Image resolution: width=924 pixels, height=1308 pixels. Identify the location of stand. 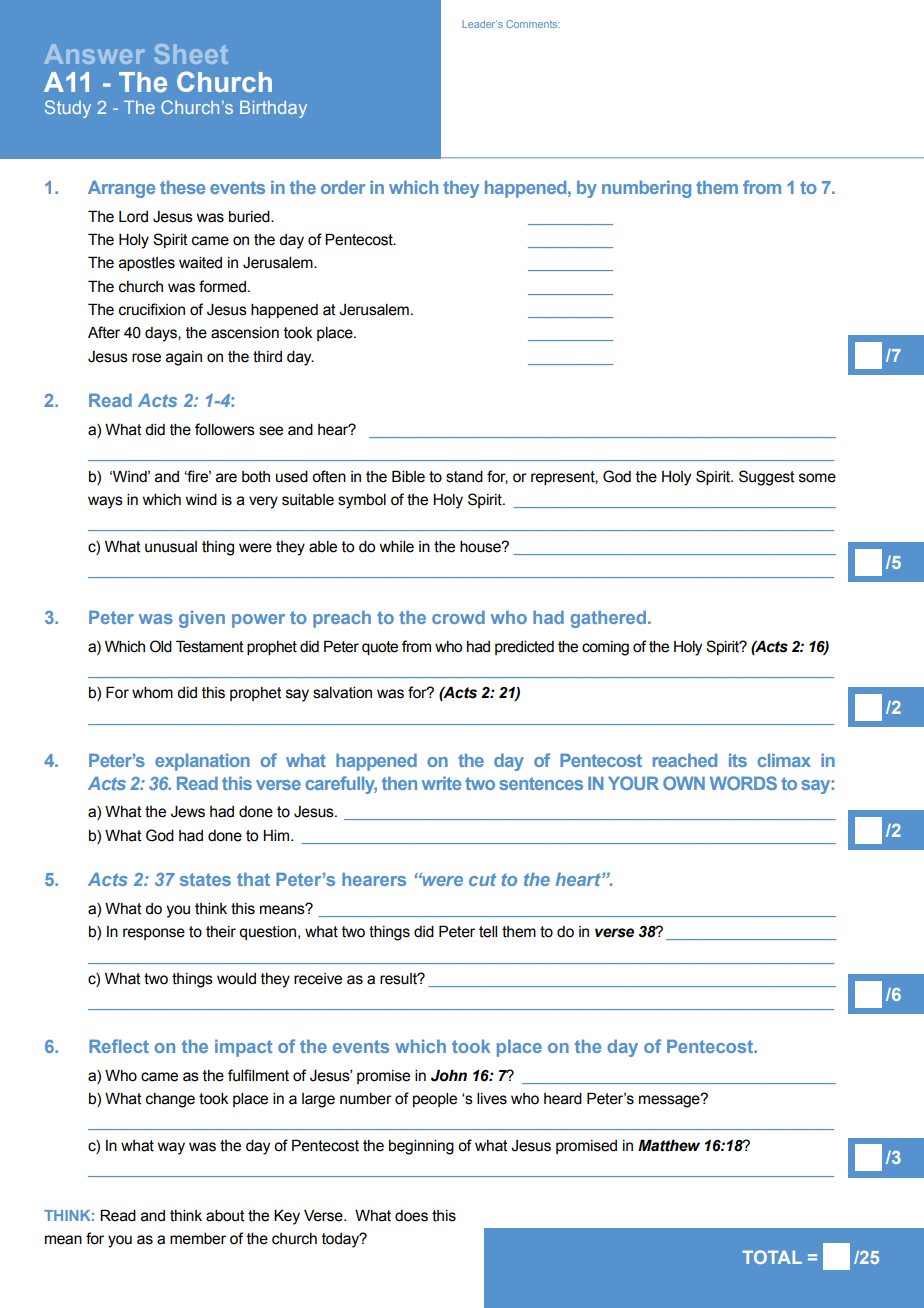
(464, 477).
